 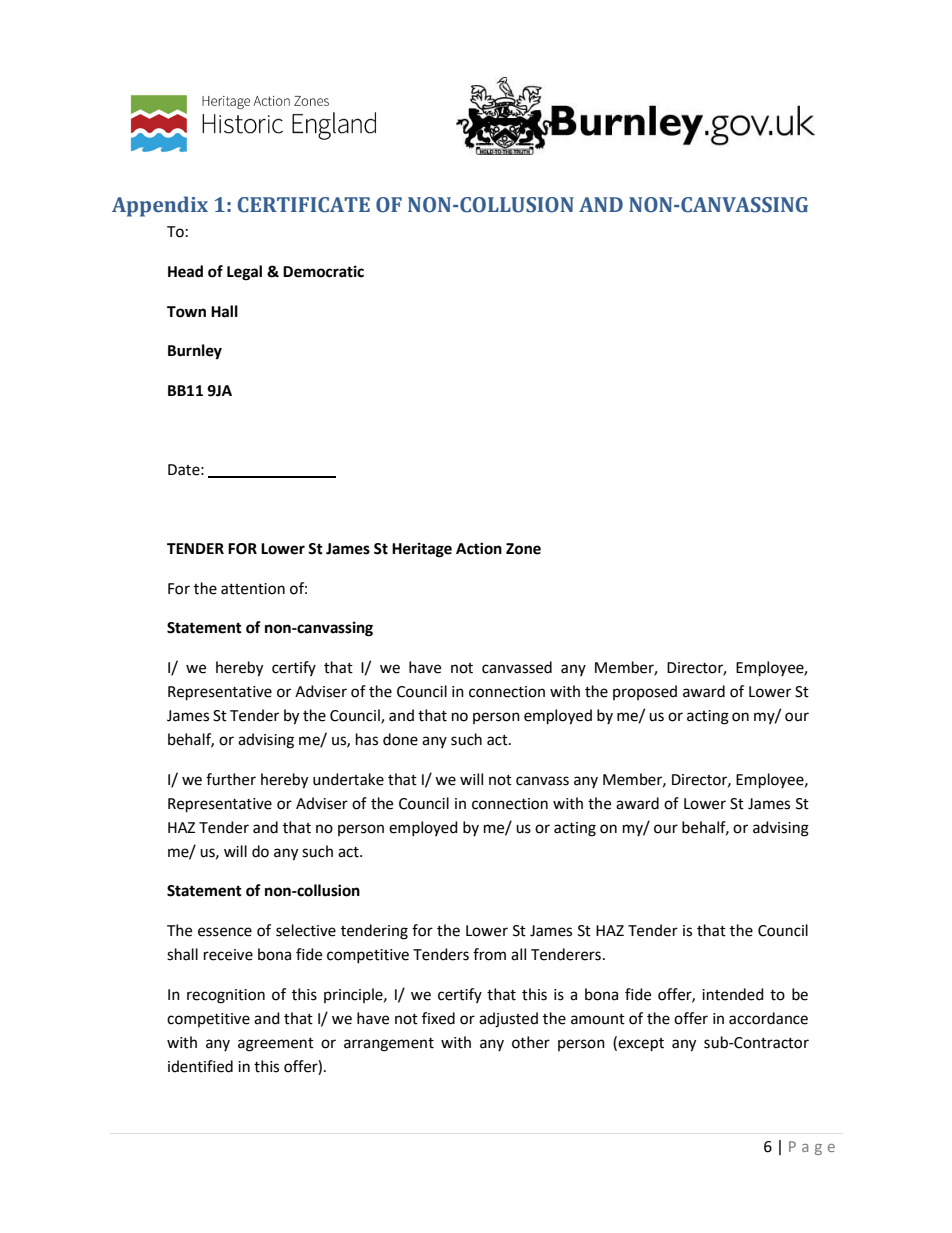 I want to click on attention, so click(x=253, y=589).
